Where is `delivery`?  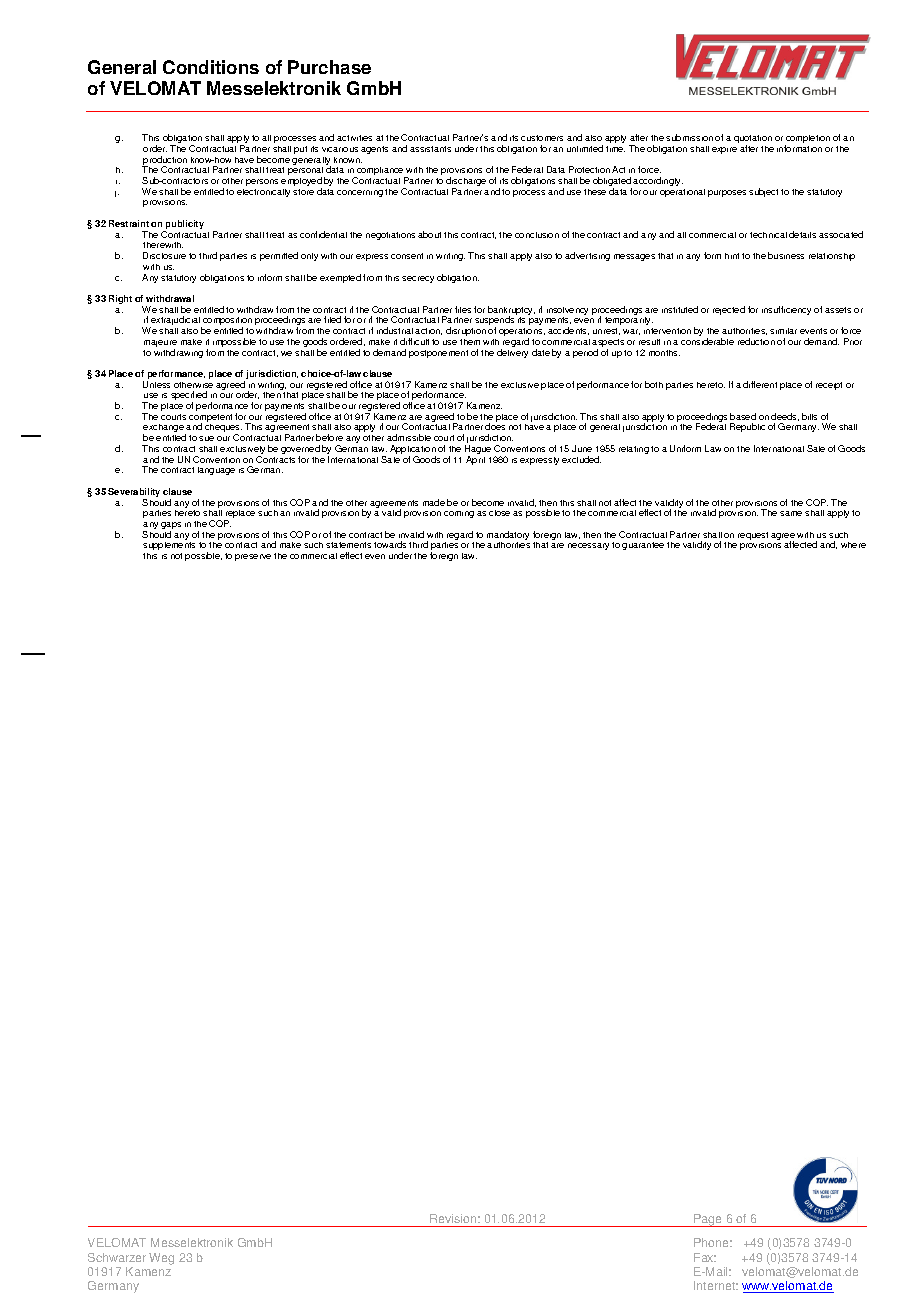
delivery is located at coordinates (512, 353).
